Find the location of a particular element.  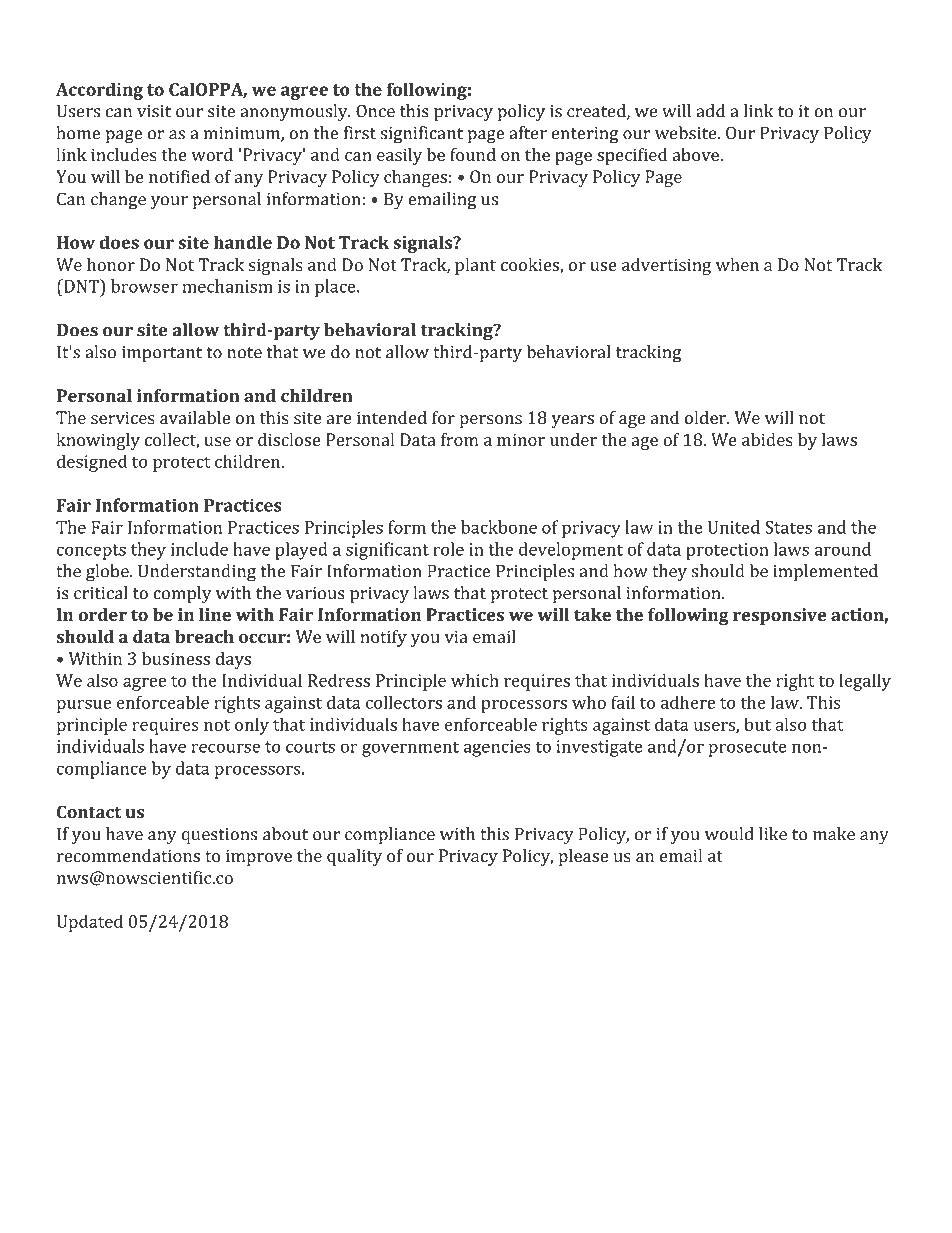

available is located at coordinates (195, 417).
